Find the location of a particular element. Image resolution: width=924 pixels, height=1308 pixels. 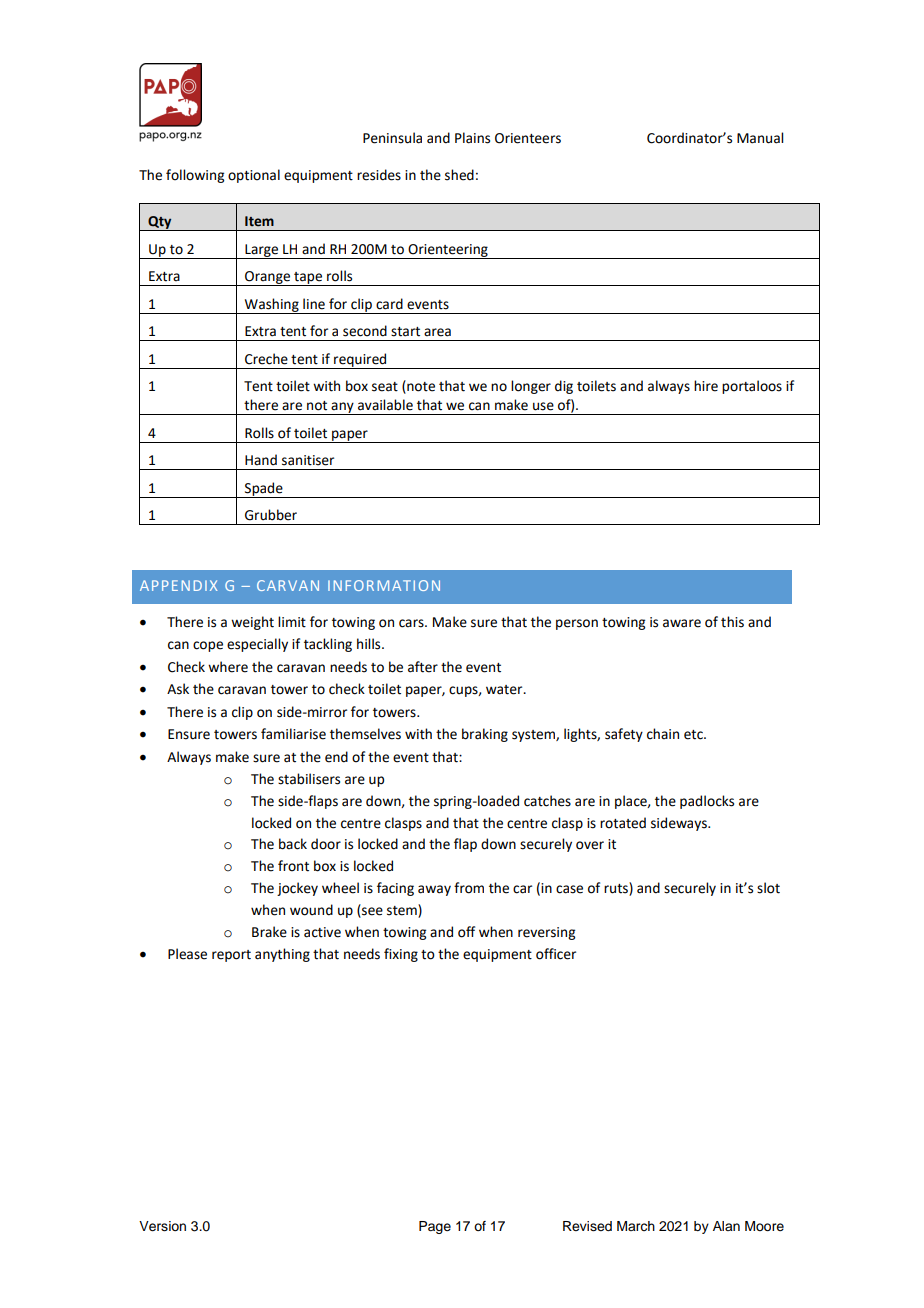

etc is located at coordinates (694, 735).
